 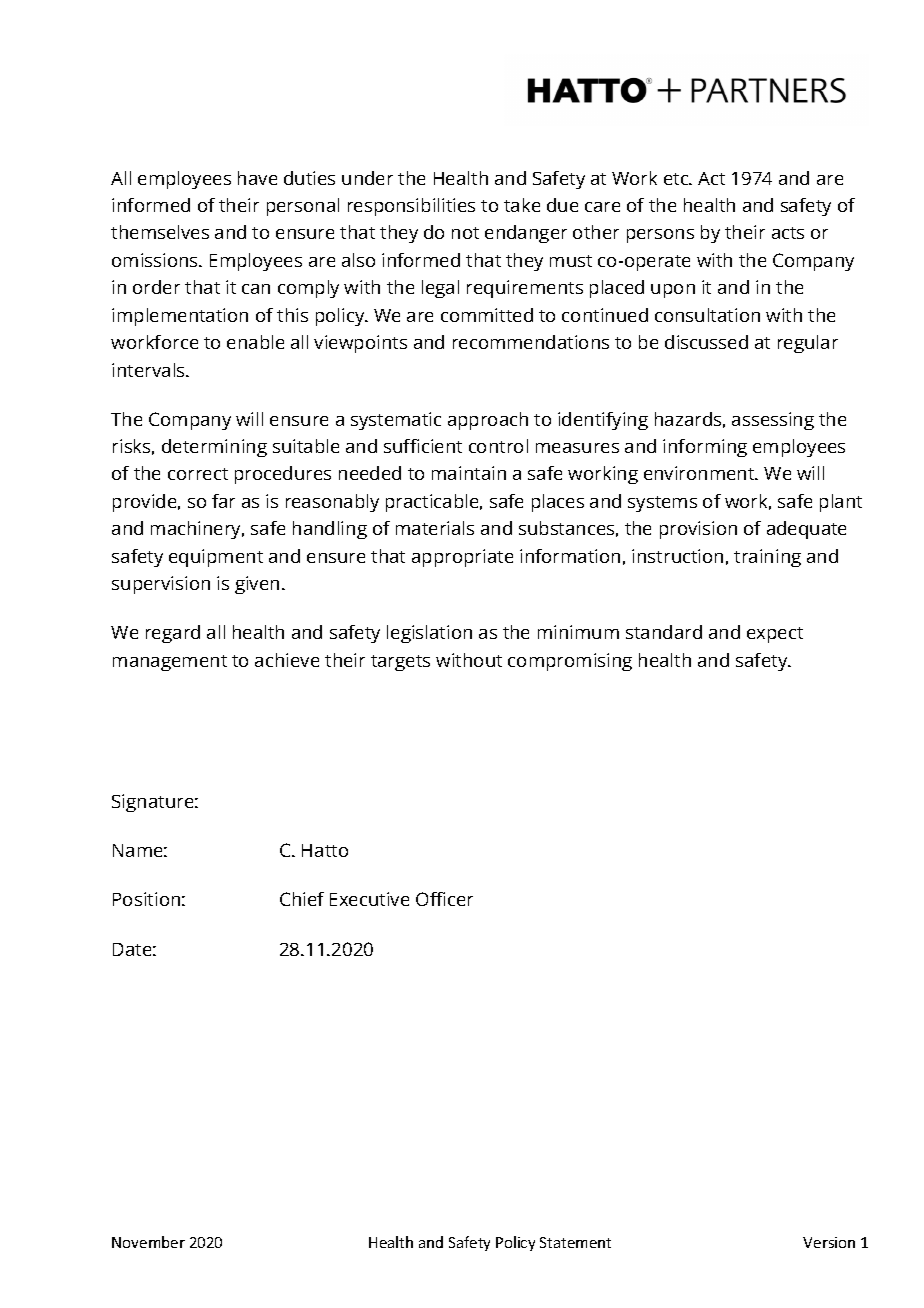 What do you see at coordinates (575, 1242) in the screenshot?
I see `Statement` at bounding box center [575, 1242].
